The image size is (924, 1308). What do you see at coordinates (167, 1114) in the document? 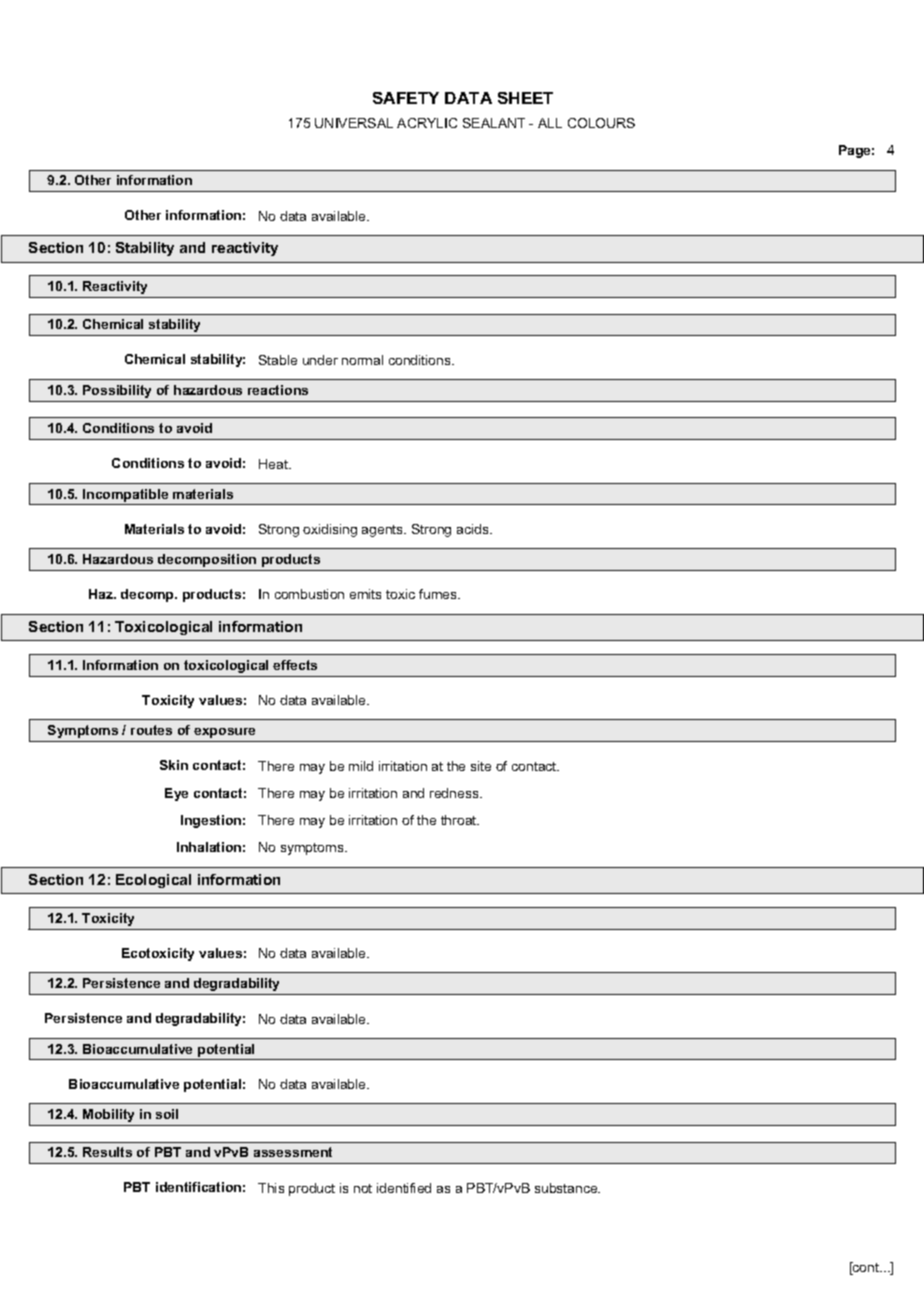
I see `soil` at bounding box center [167, 1114].
